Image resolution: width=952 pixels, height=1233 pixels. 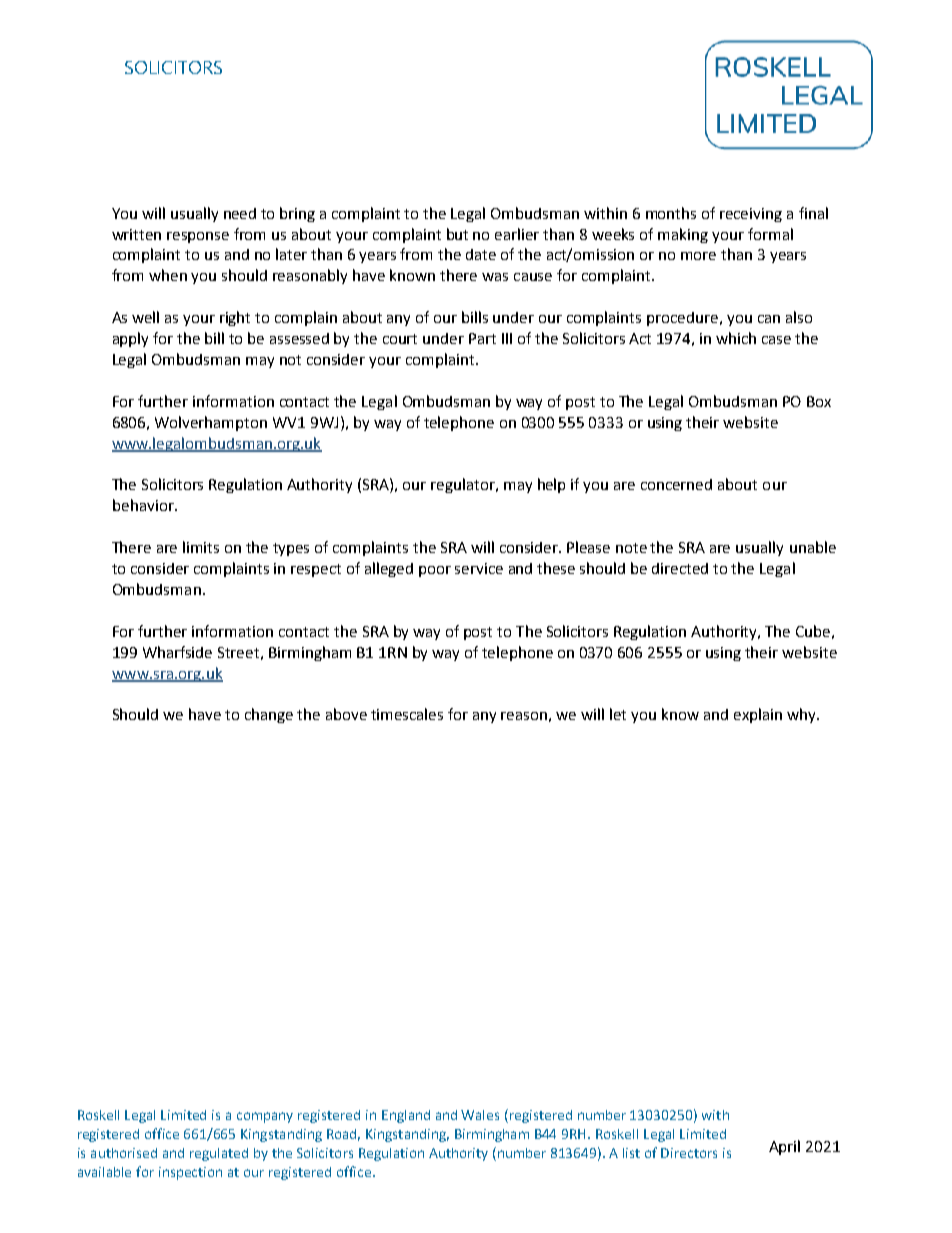 I want to click on but, so click(x=457, y=234).
